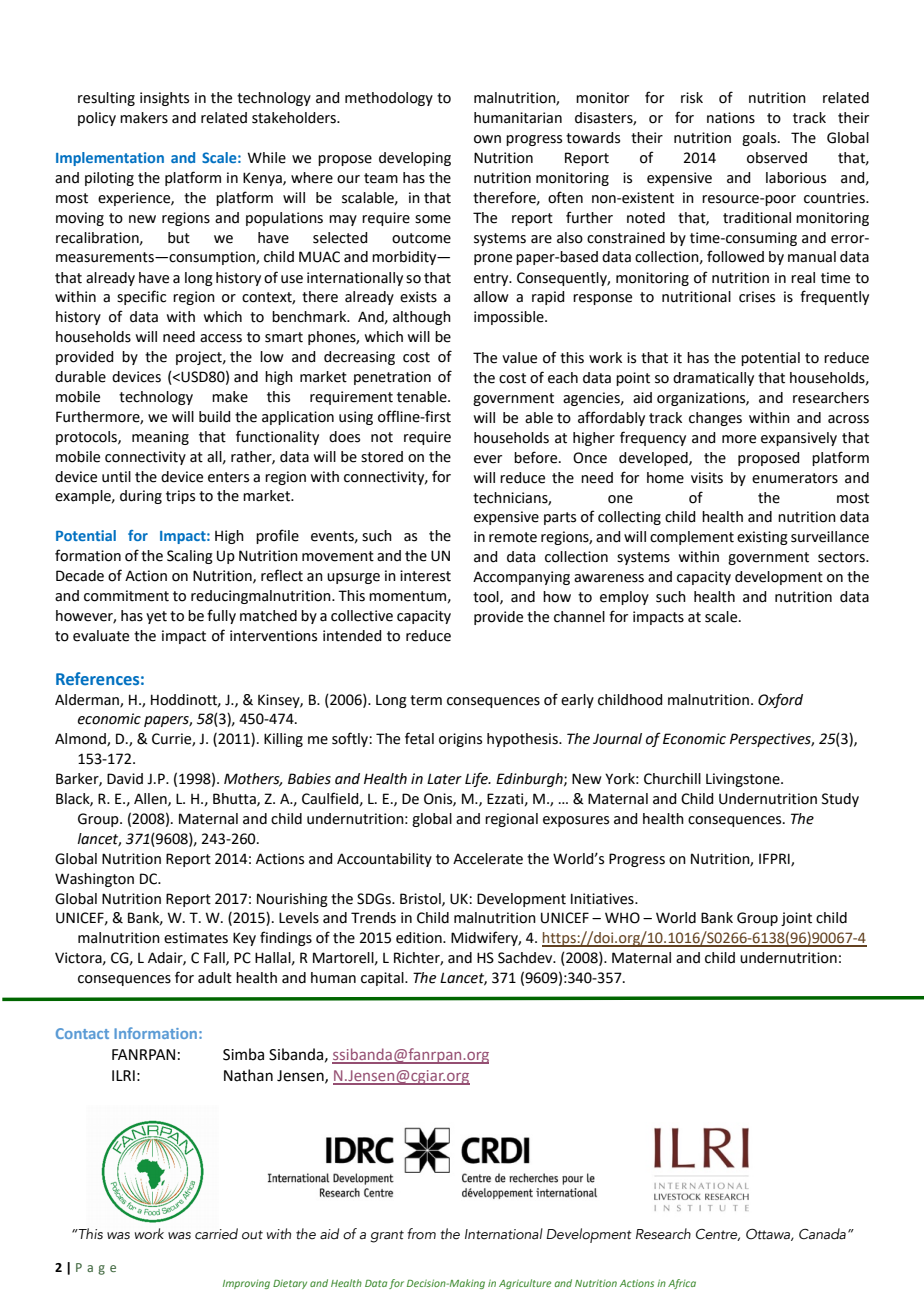  What do you see at coordinates (421, 1234) in the document?
I see `from` at bounding box center [421, 1234].
